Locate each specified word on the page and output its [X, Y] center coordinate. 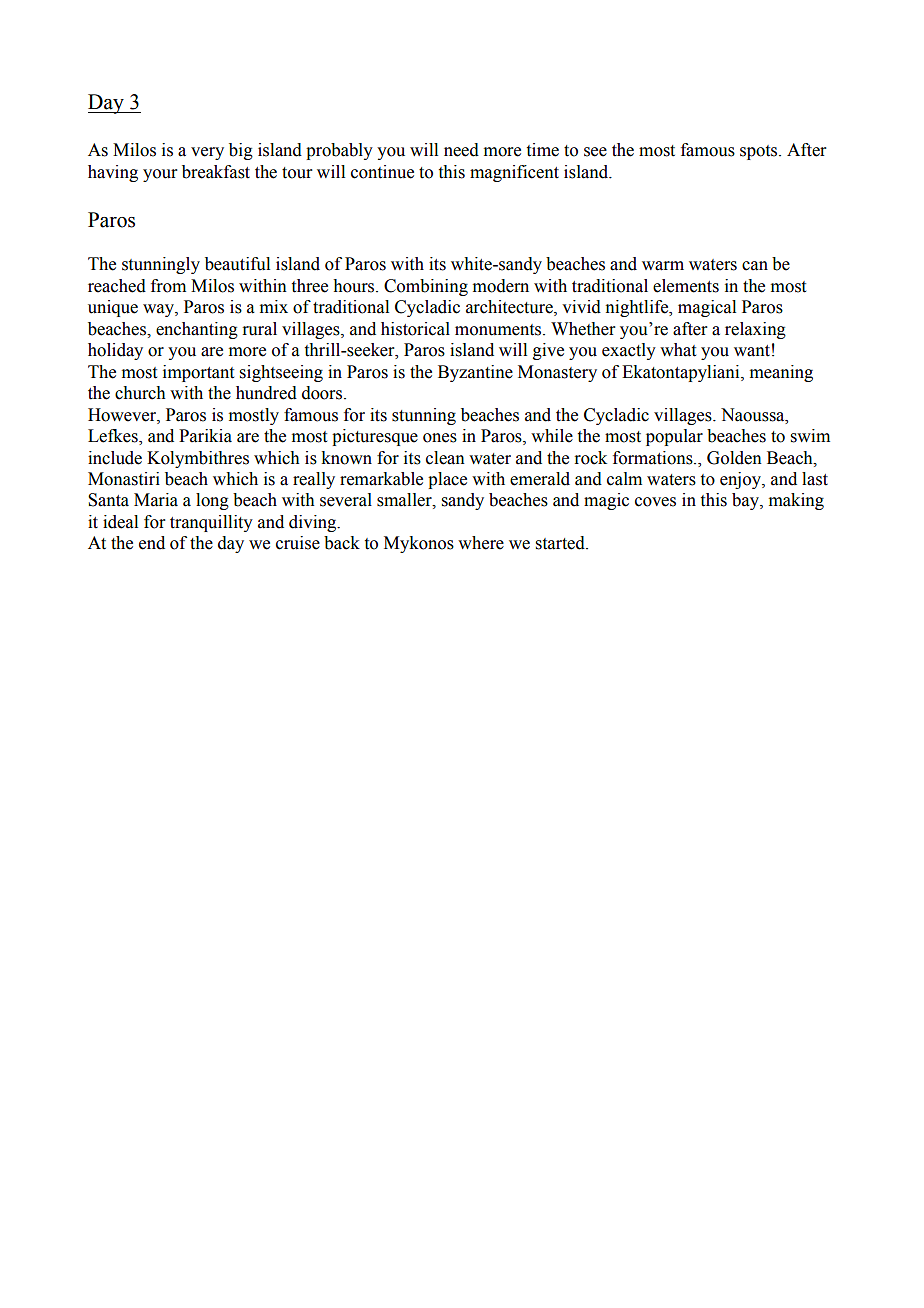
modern [501, 286]
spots [760, 152]
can [755, 266]
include [115, 458]
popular [674, 437]
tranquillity [211, 523]
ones [440, 438]
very [207, 153]
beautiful [237, 264]
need [461, 150]
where [481, 543]
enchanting [197, 330]
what [678, 350]
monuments [499, 330]
